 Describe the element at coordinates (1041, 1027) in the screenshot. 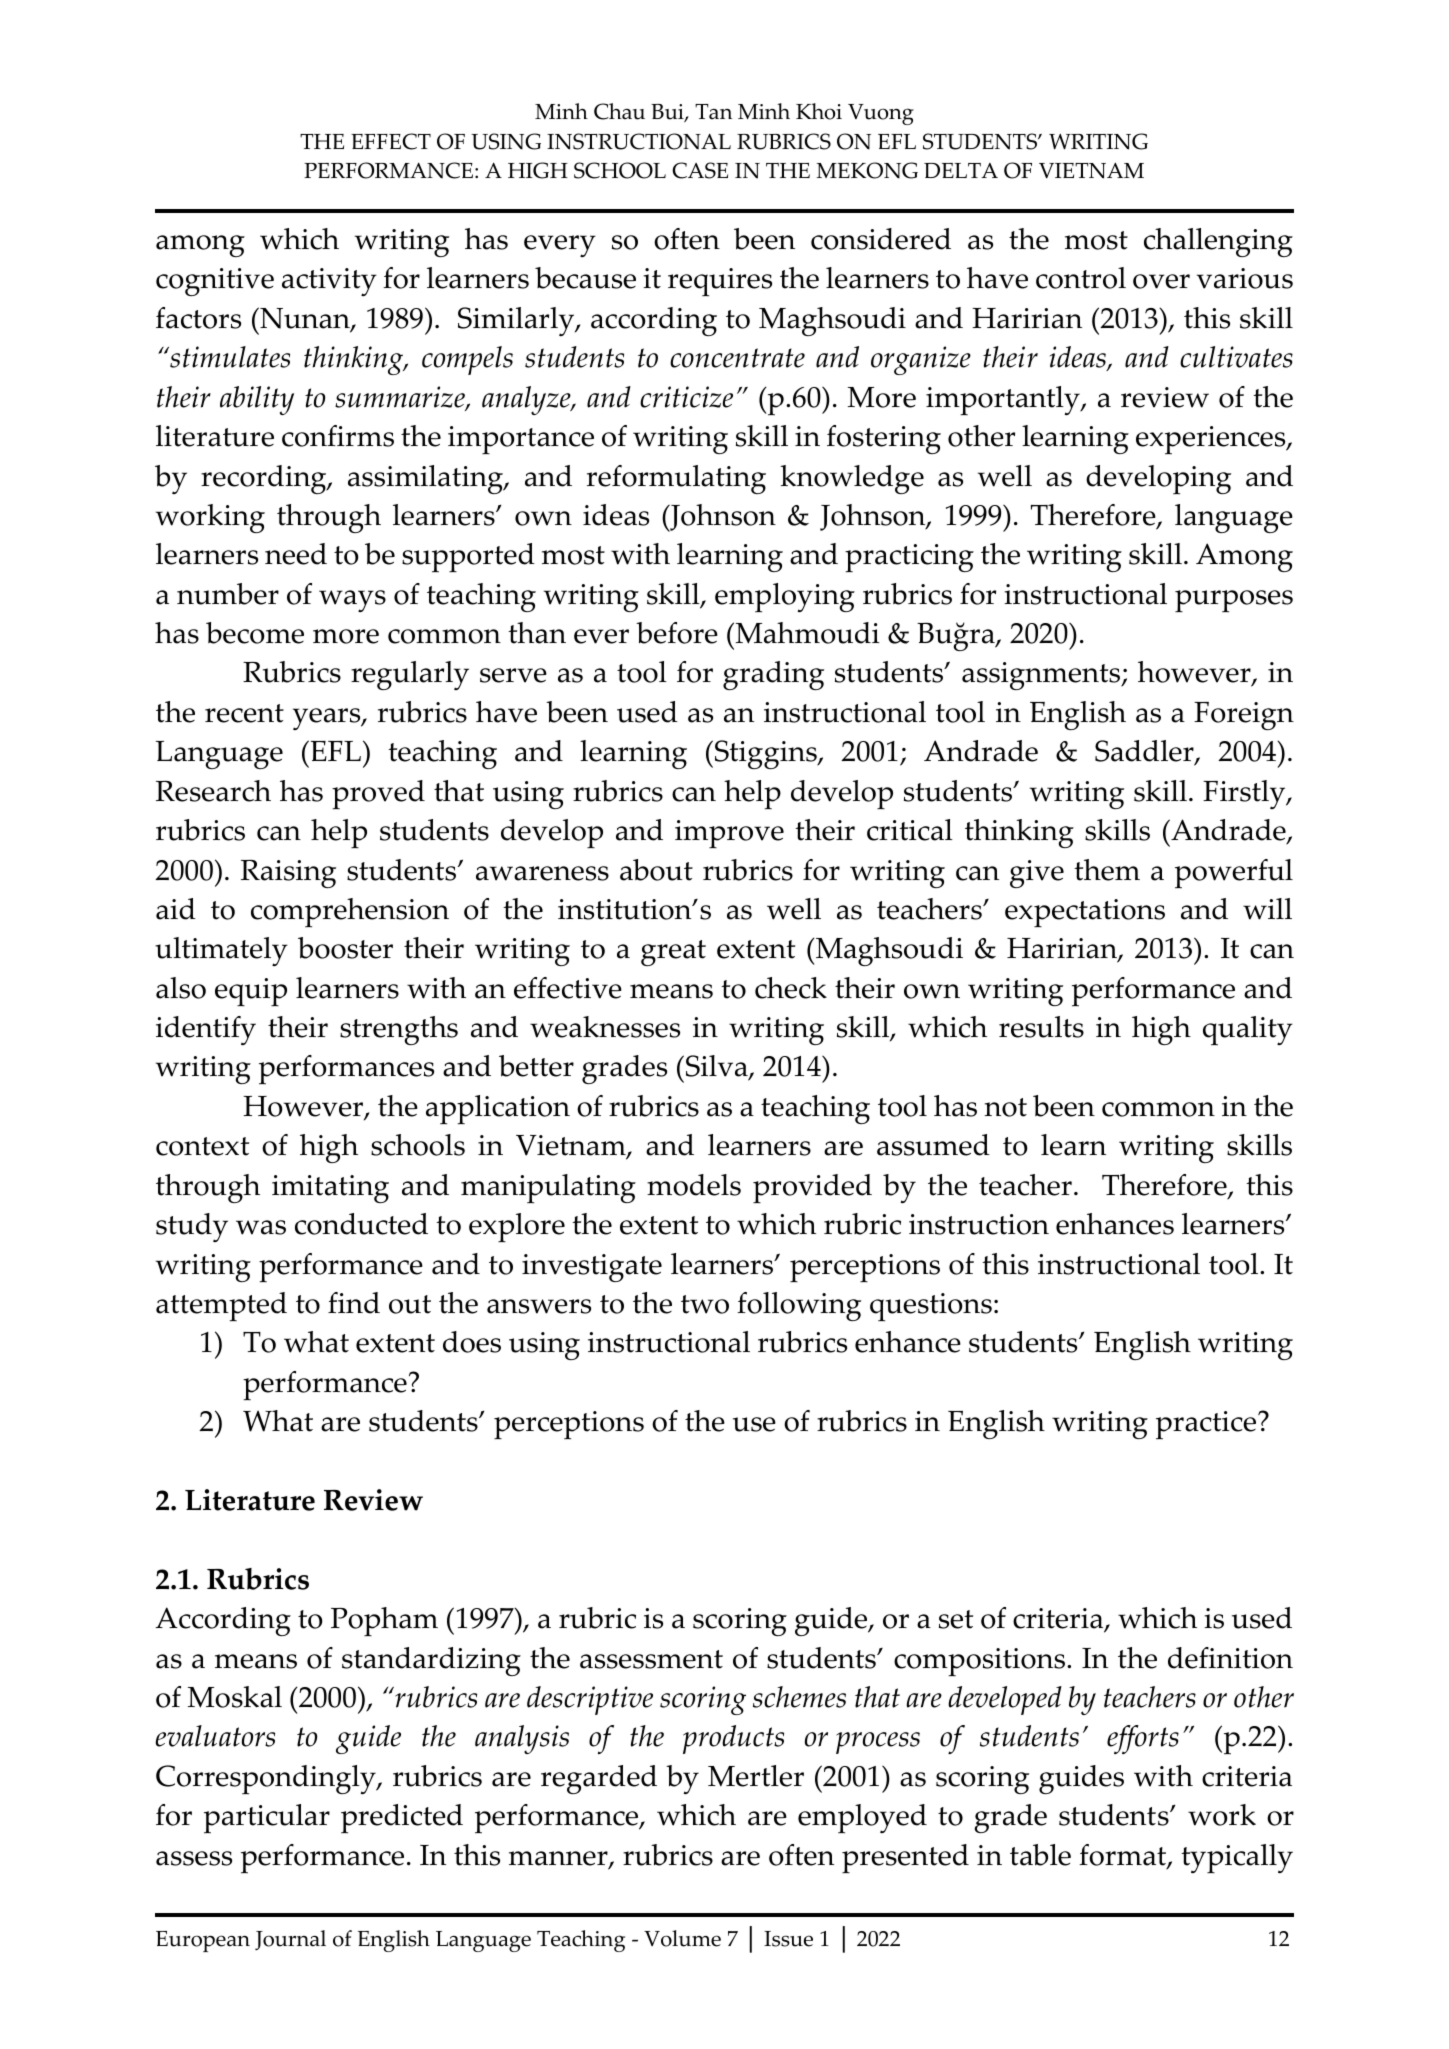

I see `results` at that location.
